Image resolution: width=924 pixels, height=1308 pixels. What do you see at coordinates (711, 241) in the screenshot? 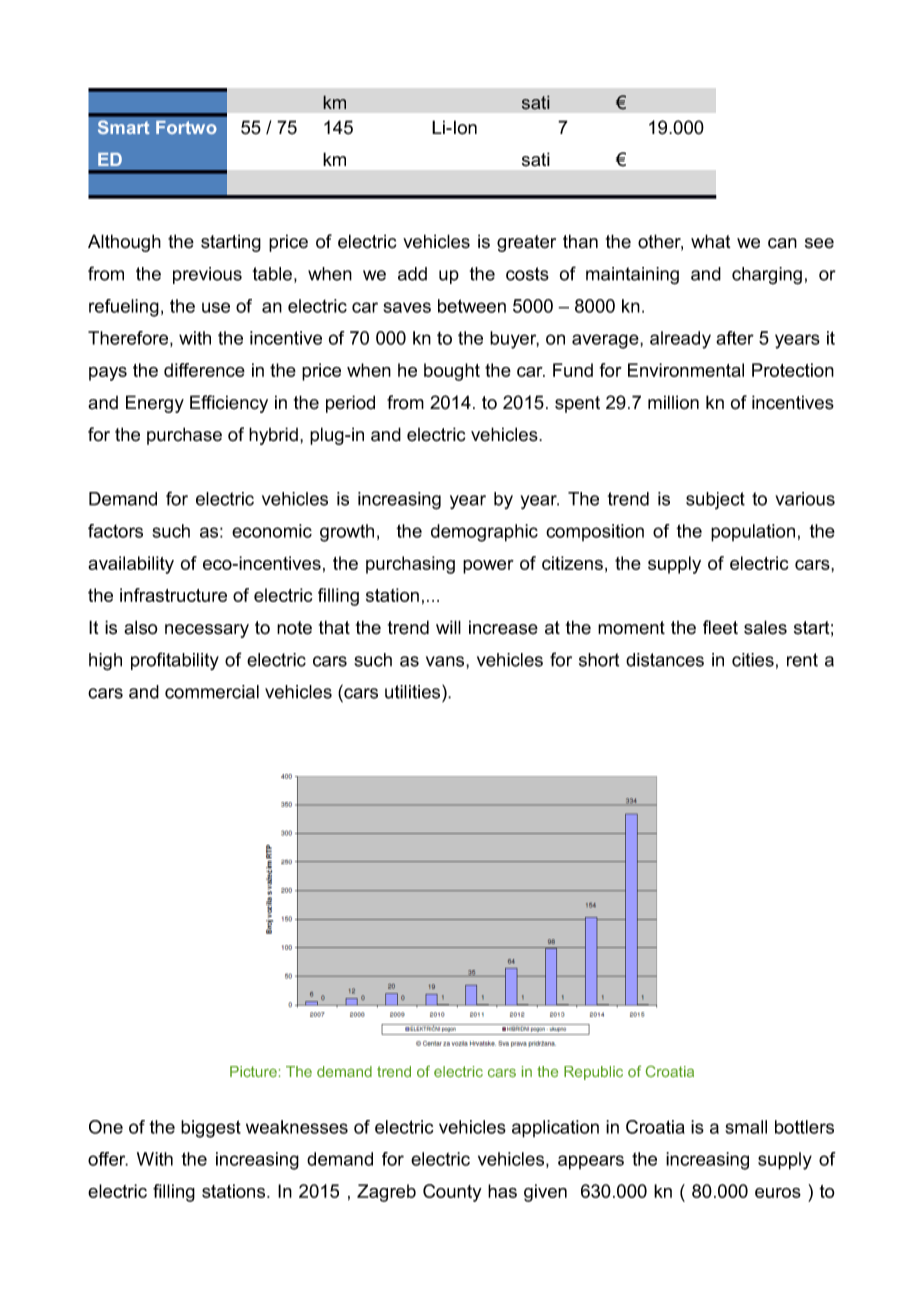
I see `what` at bounding box center [711, 241].
